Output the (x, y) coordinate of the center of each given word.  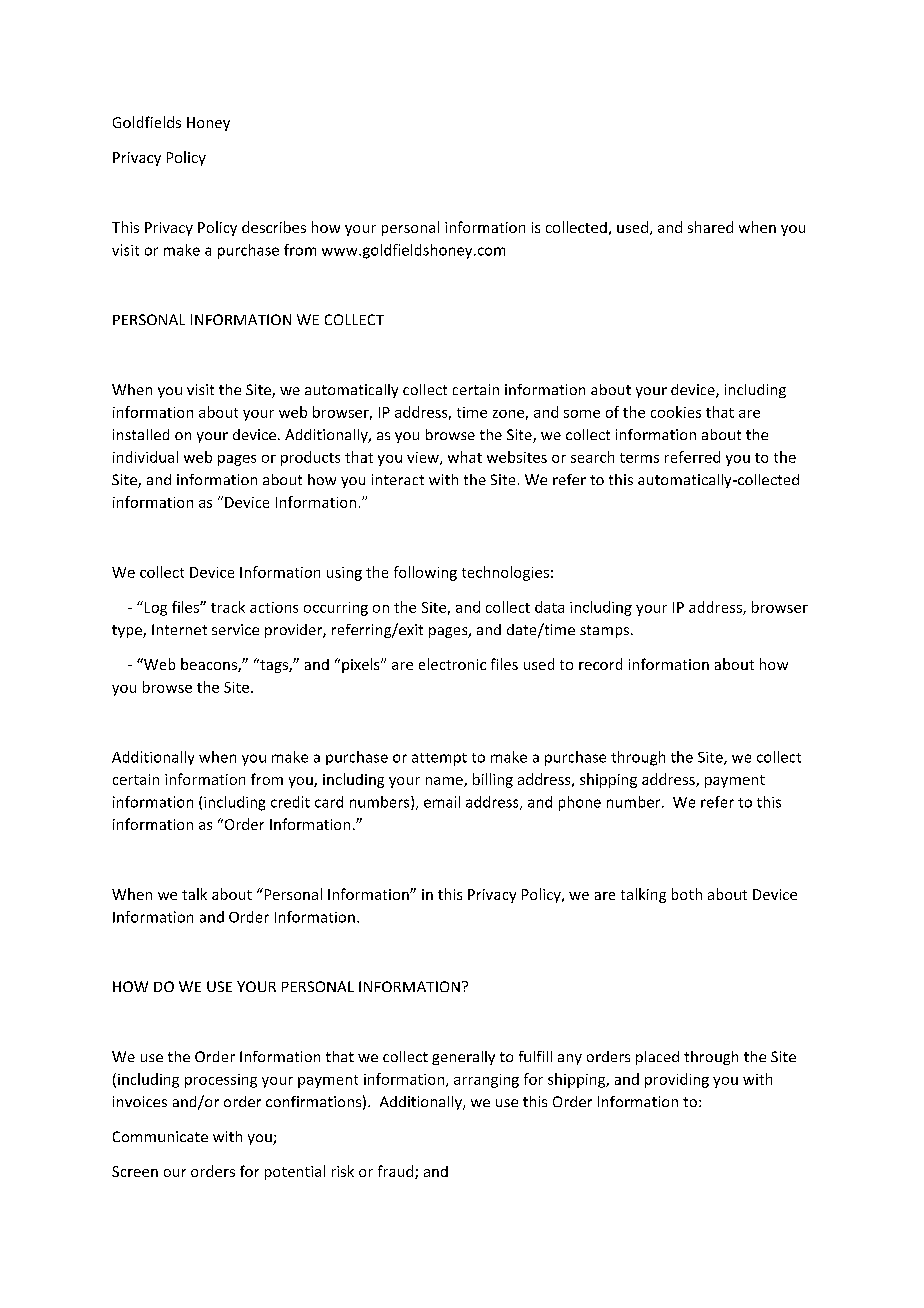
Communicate (160, 1136)
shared (710, 227)
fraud (397, 1172)
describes (274, 227)
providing (677, 1080)
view (424, 458)
